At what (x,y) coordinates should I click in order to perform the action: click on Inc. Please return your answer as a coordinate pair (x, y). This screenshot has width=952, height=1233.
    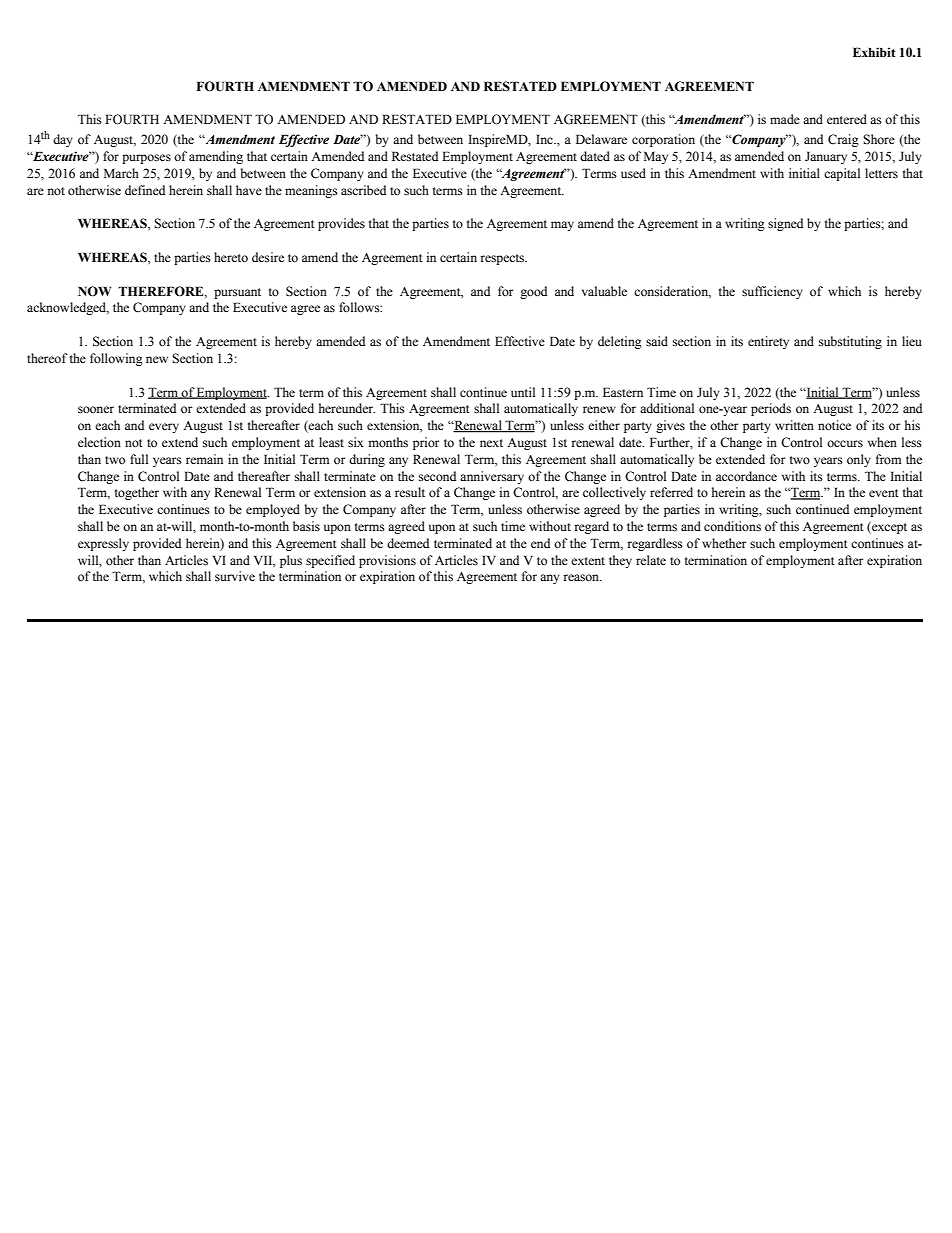
    Looking at the image, I should click on (545, 139).
